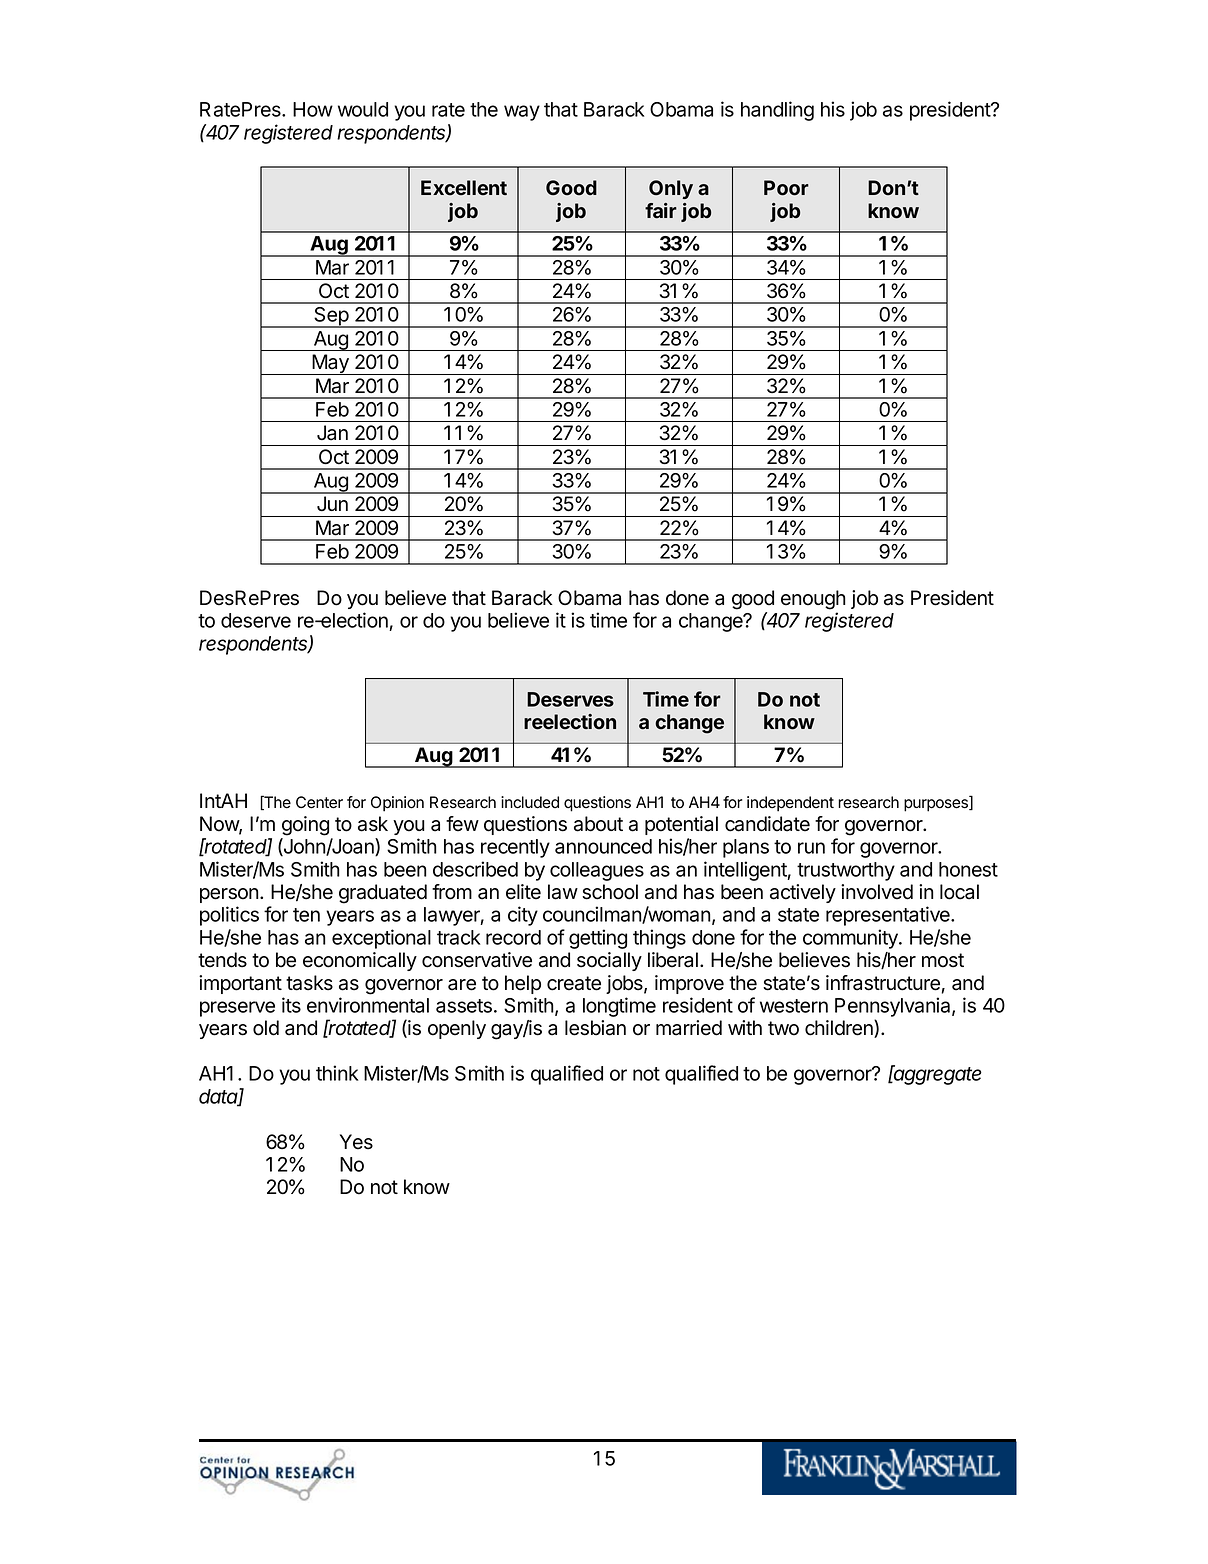  What do you see at coordinates (889, 916) in the page?
I see `representative` at bounding box center [889, 916].
